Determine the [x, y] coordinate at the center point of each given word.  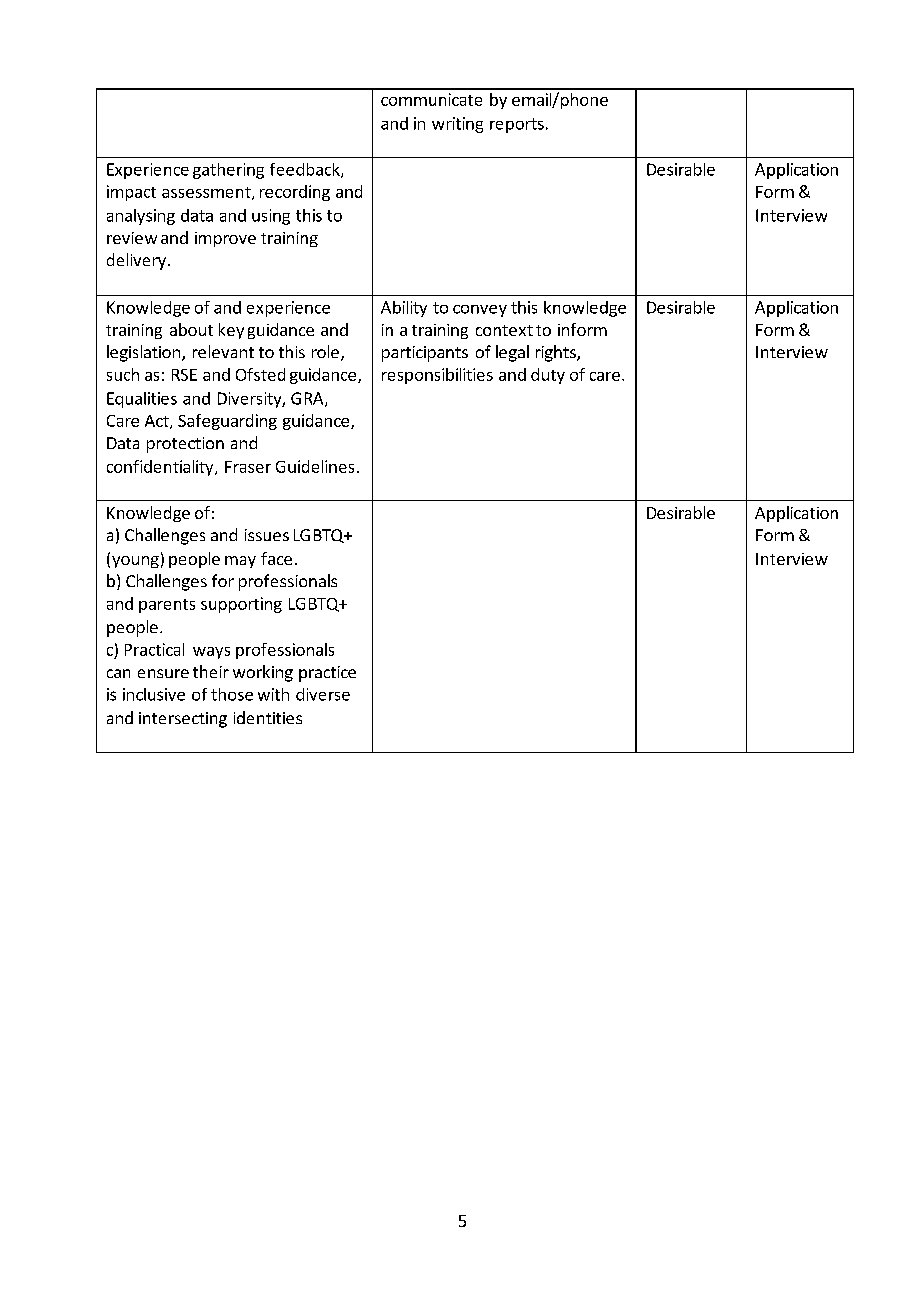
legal [512, 353]
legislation [143, 353]
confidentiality [161, 468]
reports [517, 125]
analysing [141, 217]
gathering [228, 171]
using [271, 217]
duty [548, 376]
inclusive [154, 694]
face [276, 558]
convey [480, 311]
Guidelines [315, 466]
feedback [306, 170]
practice [327, 674]
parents [167, 606]
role [325, 351]
